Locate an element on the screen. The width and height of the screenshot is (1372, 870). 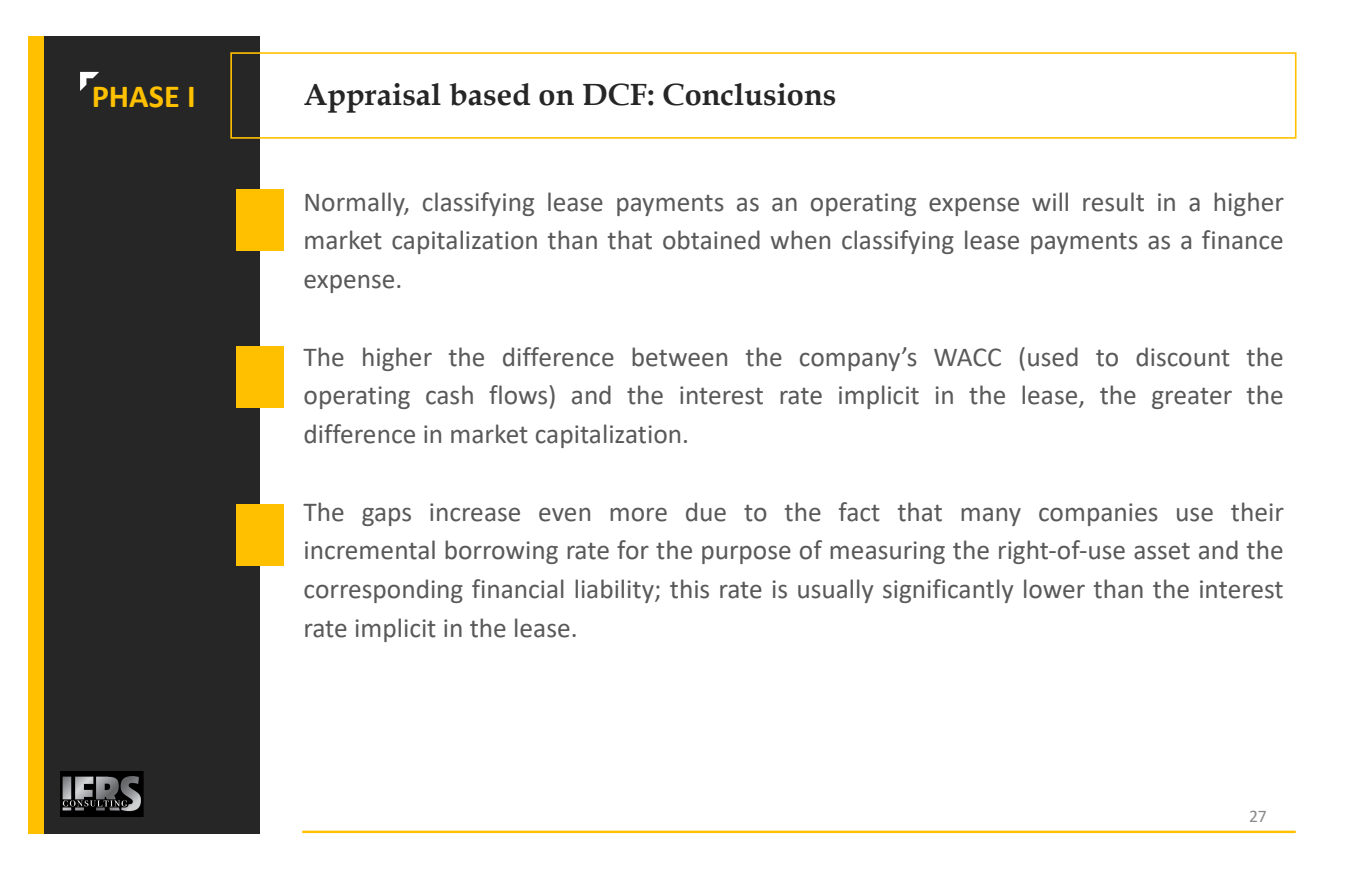
obtained is located at coordinates (711, 240).
